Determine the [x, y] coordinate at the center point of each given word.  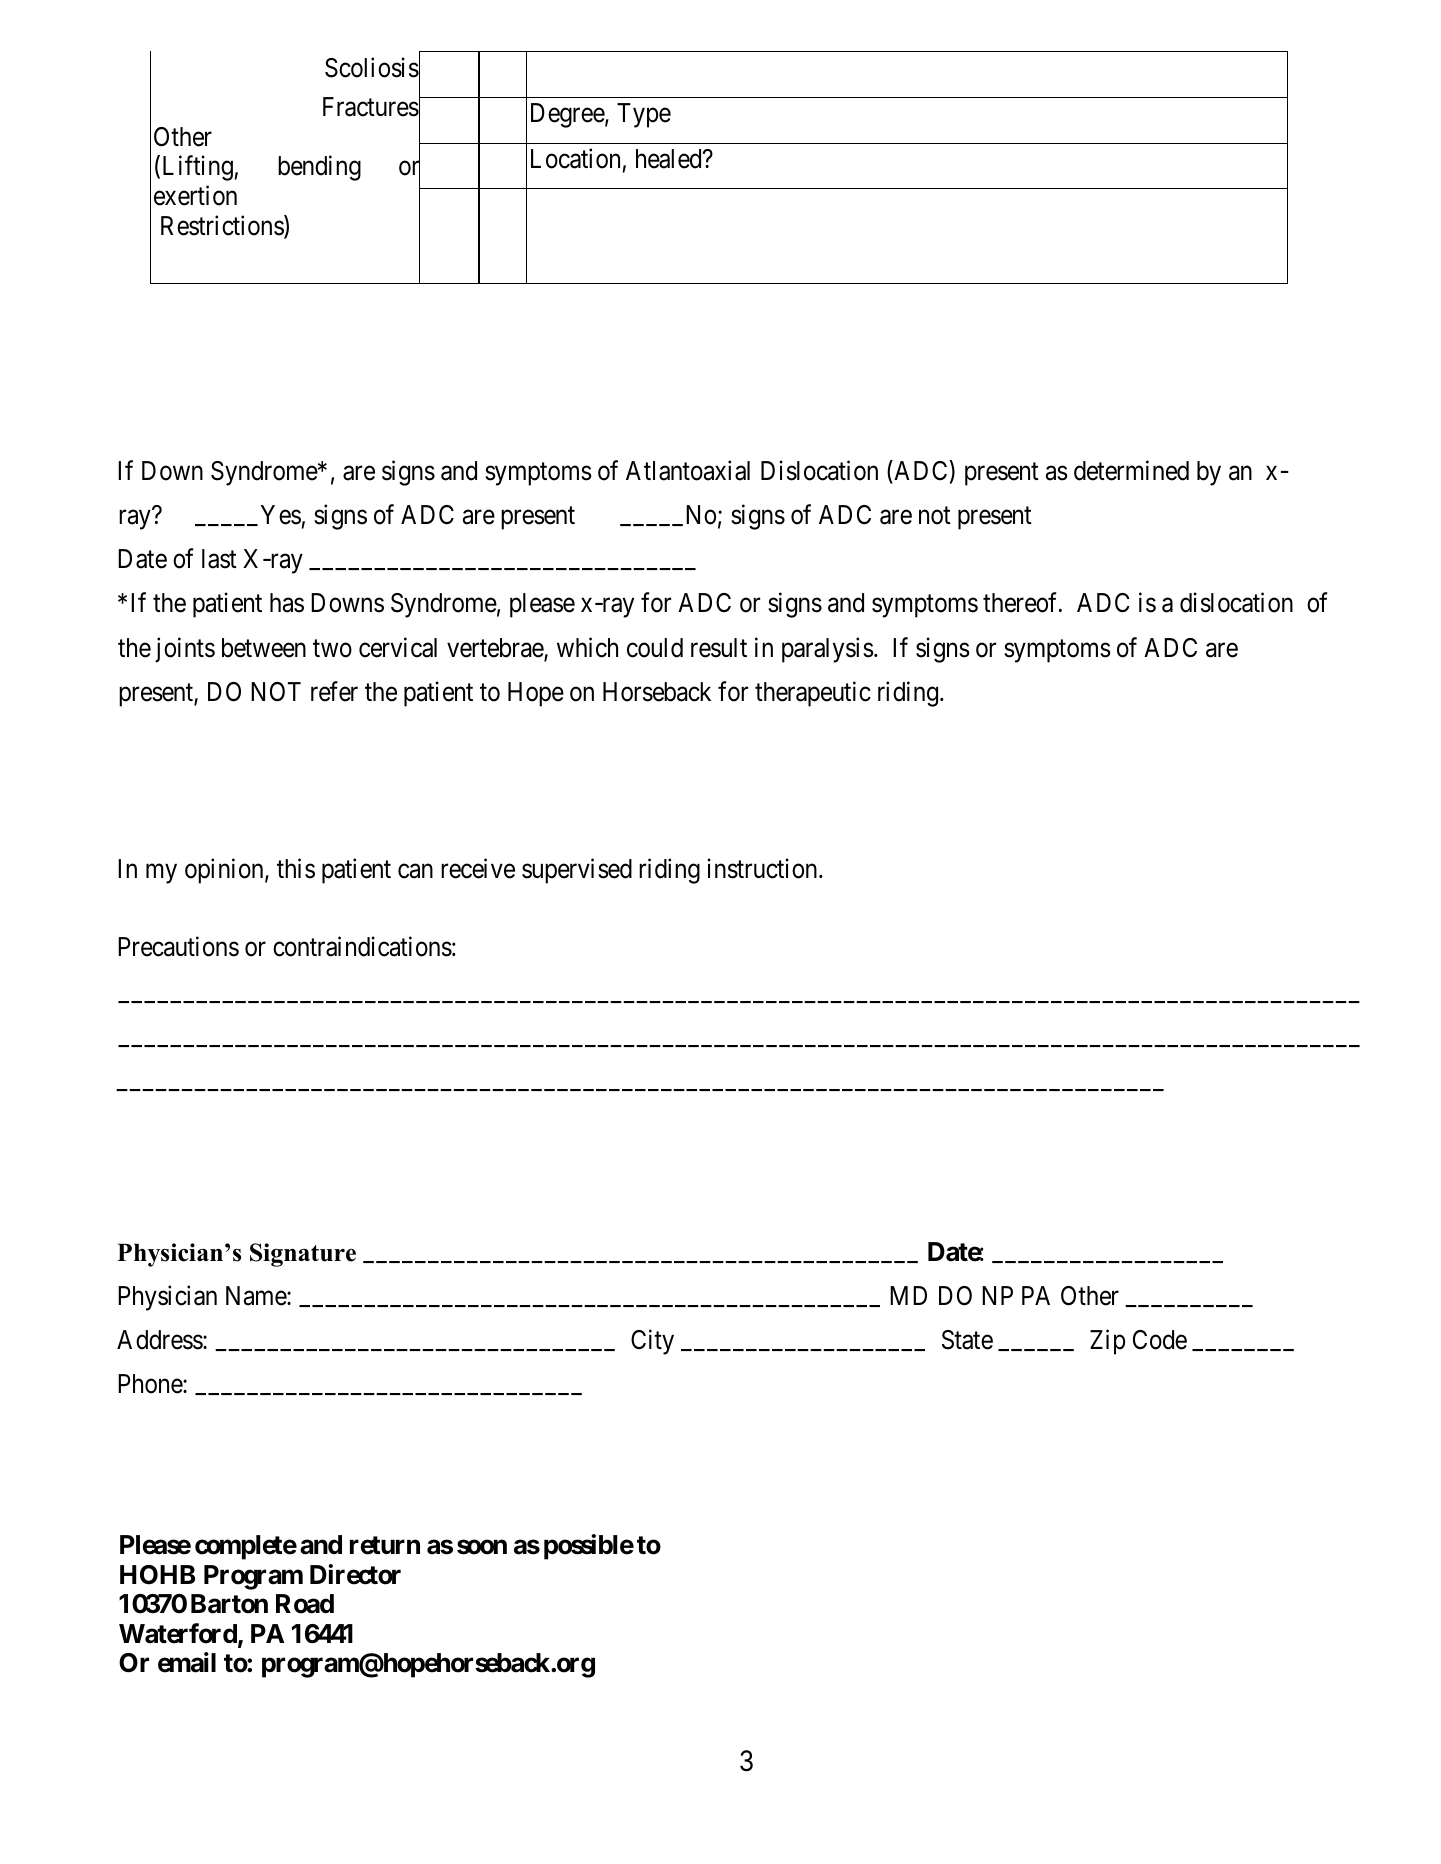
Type [644, 115]
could [655, 648]
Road [305, 1604]
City [652, 1342]
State [967, 1340]
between [264, 648]
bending [319, 168]
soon [482, 1547]
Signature [303, 1255]
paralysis [828, 650]
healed [670, 159]
